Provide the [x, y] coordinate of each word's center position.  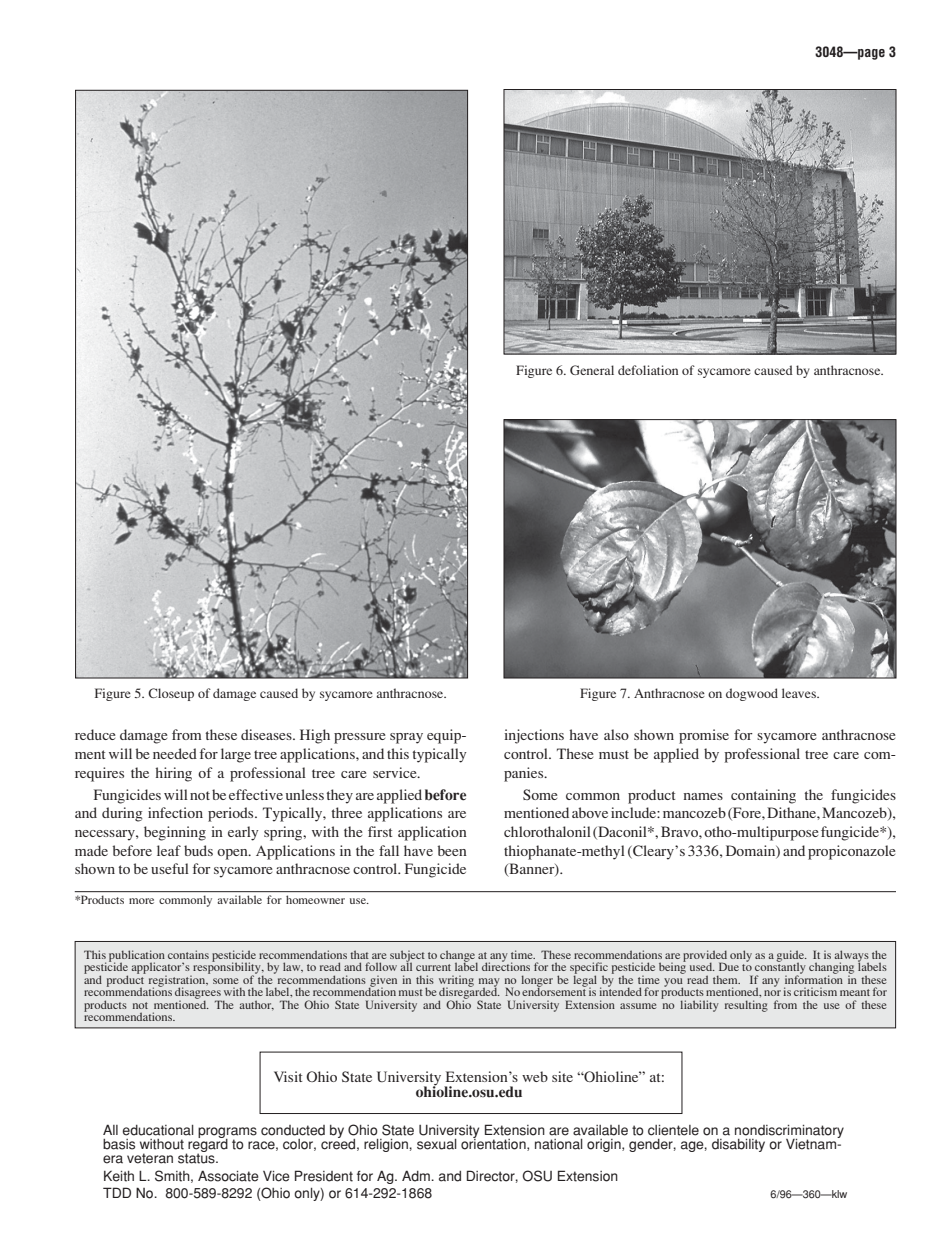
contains [188, 954]
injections [534, 736]
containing [763, 796]
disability [738, 1145]
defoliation [648, 370]
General [592, 370]
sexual [437, 1144]
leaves [800, 693]
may [489, 983]
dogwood [752, 694]
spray [406, 738]
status [197, 1158]
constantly [780, 968]
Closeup [171, 694]
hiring [173, 774]
